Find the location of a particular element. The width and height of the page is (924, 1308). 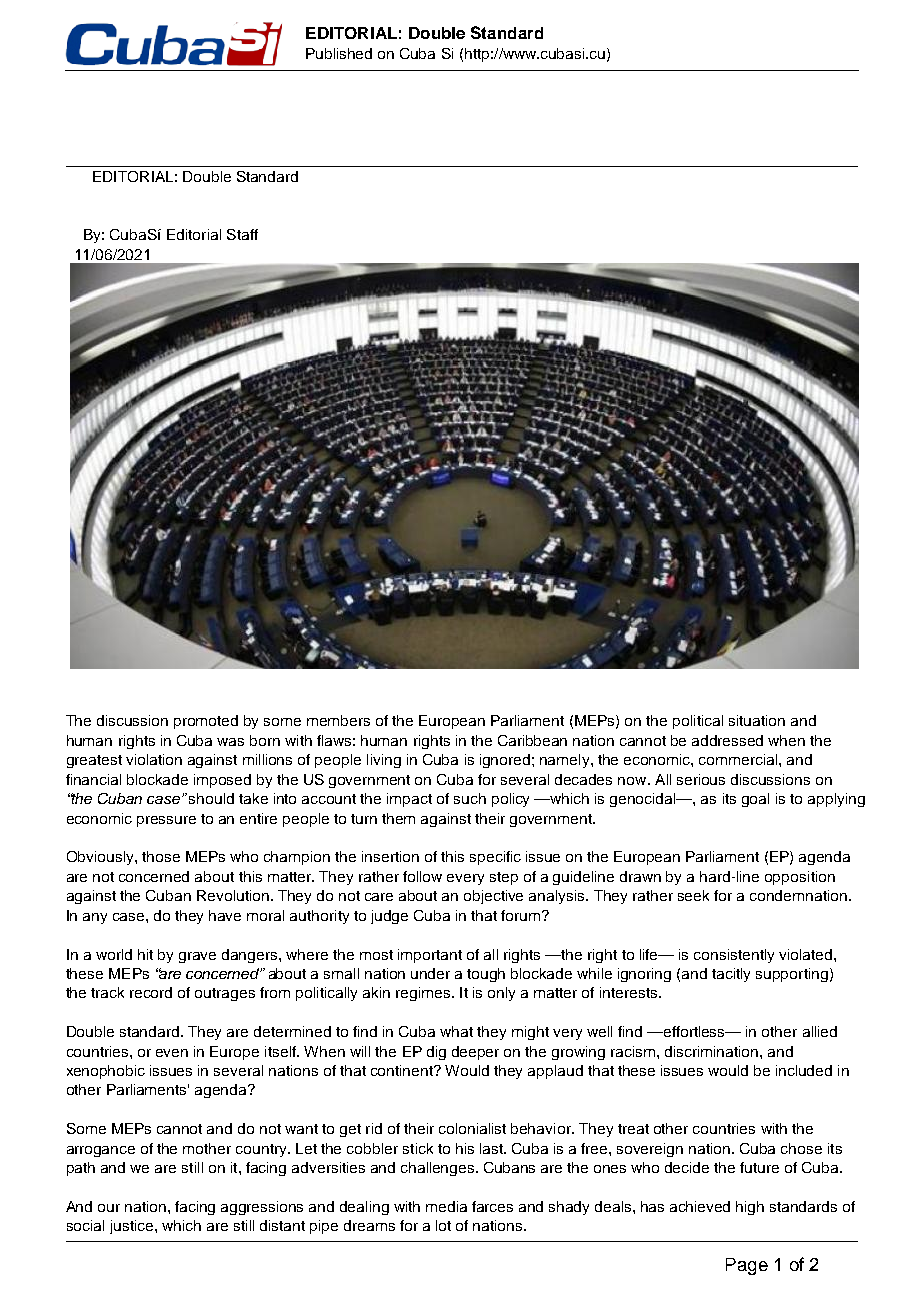

Caribbean is located at coordinates (532, 740).
